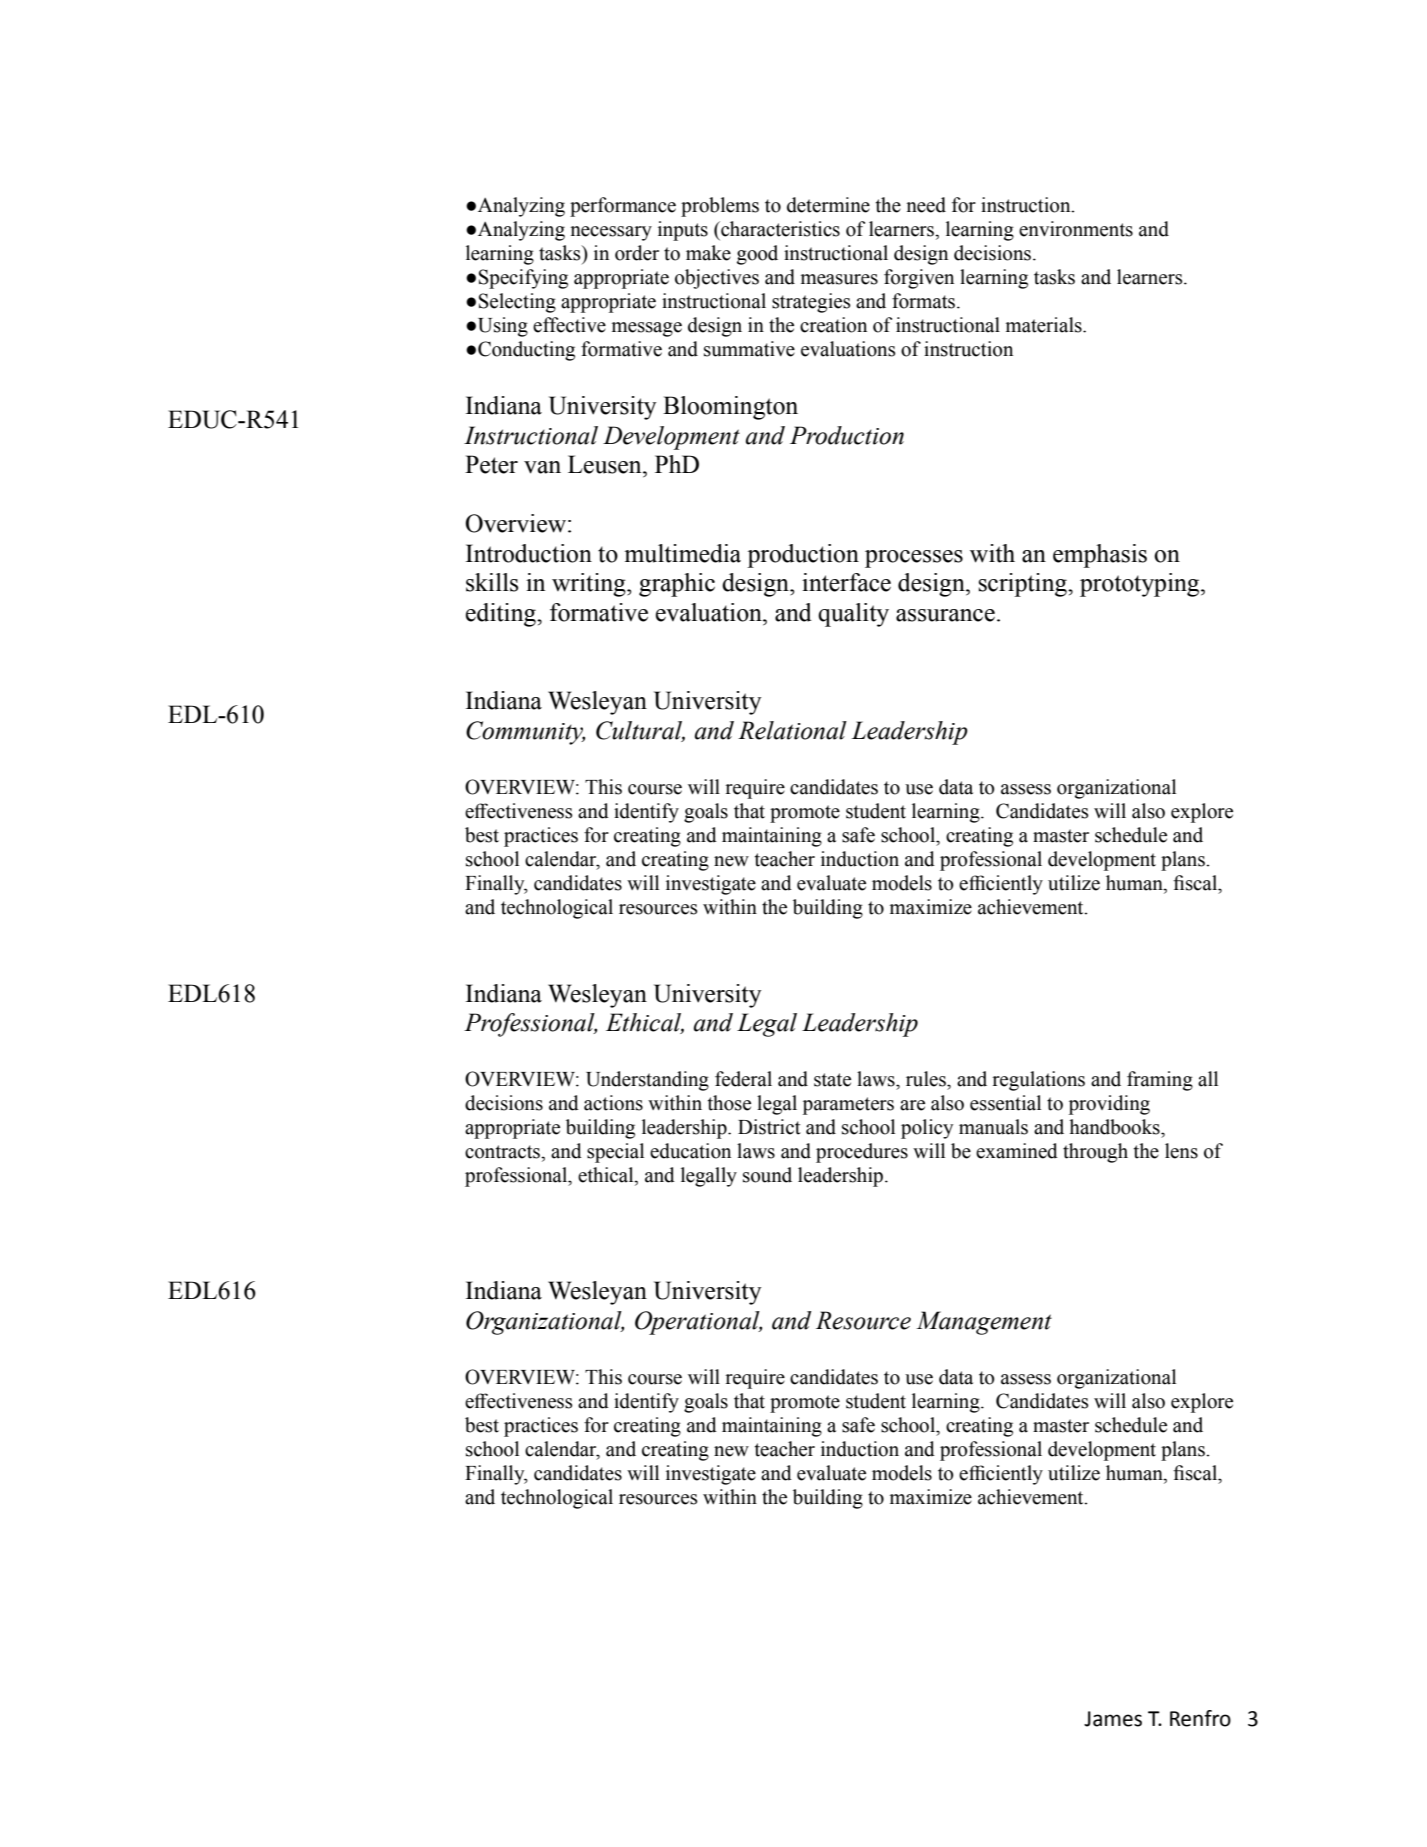 This screenshot has height=1847, width=1427. I want to click on procedures, so click(862, 1153).
